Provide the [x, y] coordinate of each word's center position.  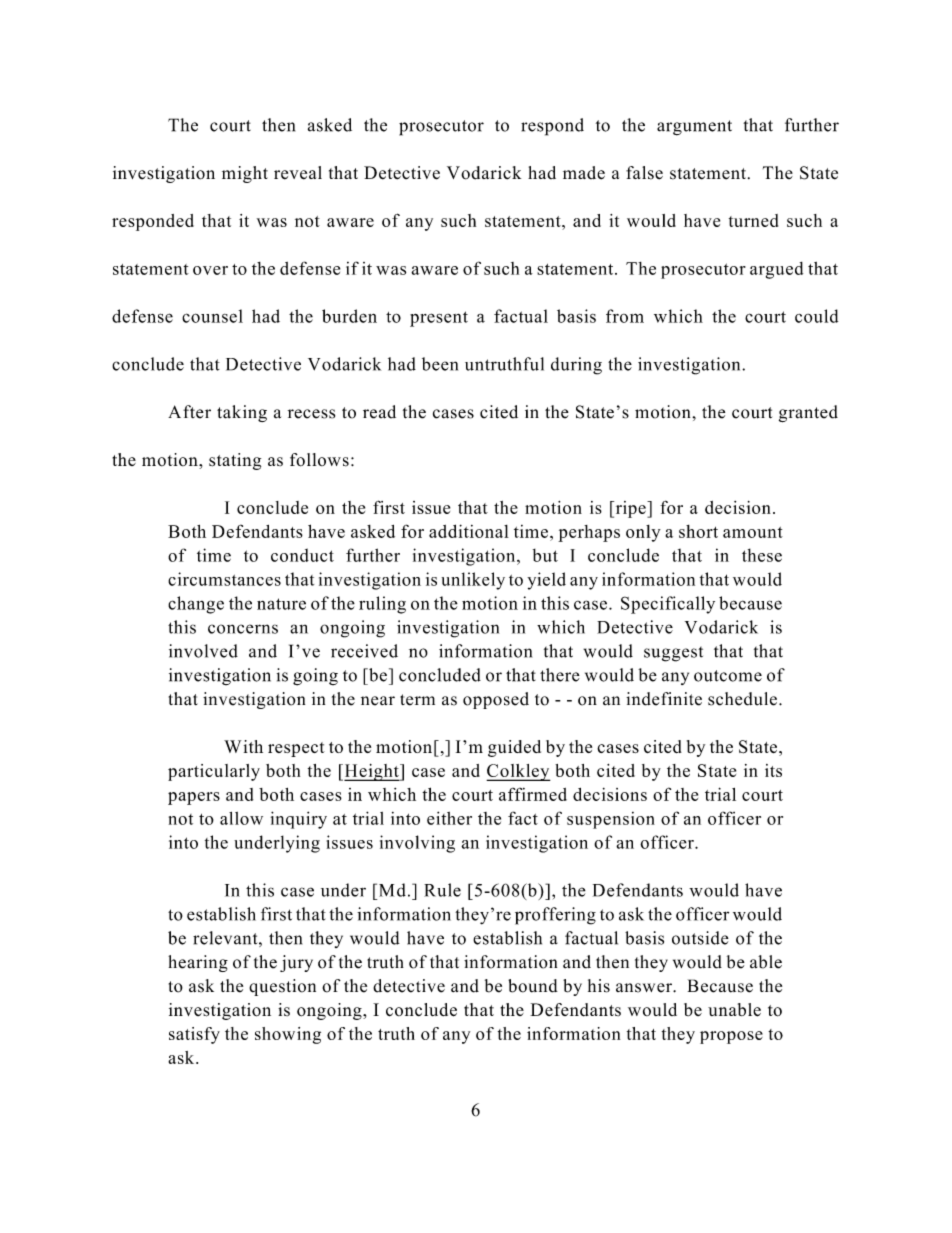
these [762, 555]
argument [694, 128]
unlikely [473, 581]
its [773, 770]
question [282, 987]
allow [241, 818]
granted [808, 413]
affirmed [533, 794]
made [584, 173]
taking [242, 413]
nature [281, 604]
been [440, 364]
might [245, 174]
